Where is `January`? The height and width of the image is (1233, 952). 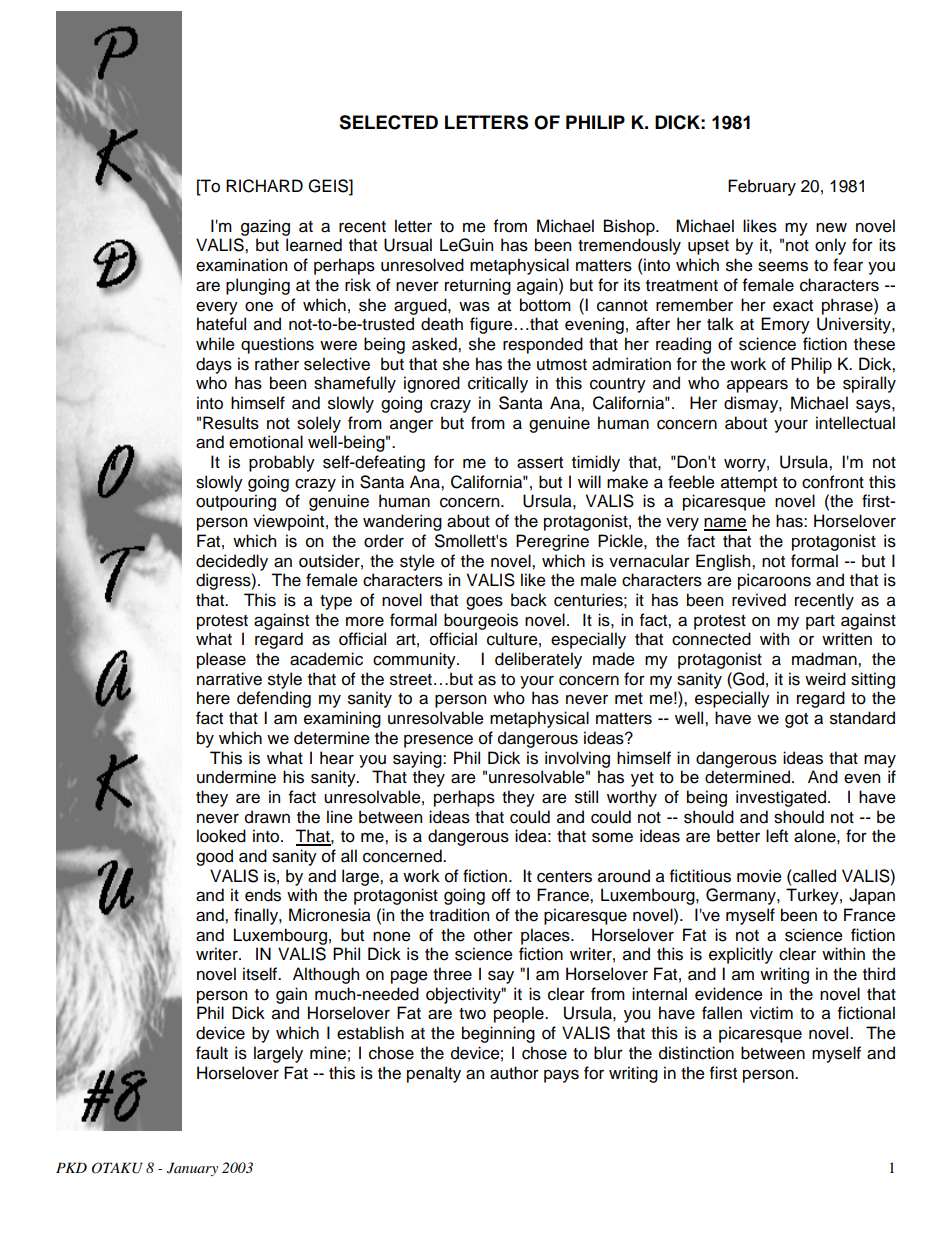 January is located at coordinates (192, 1169).
